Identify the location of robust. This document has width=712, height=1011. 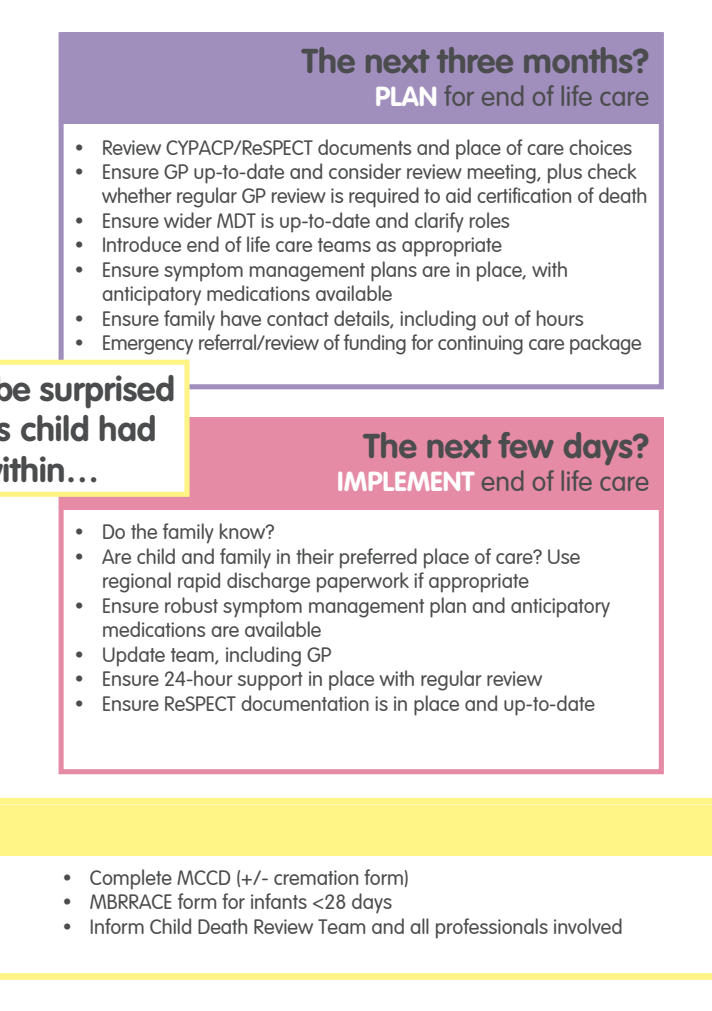
(191, 605).
